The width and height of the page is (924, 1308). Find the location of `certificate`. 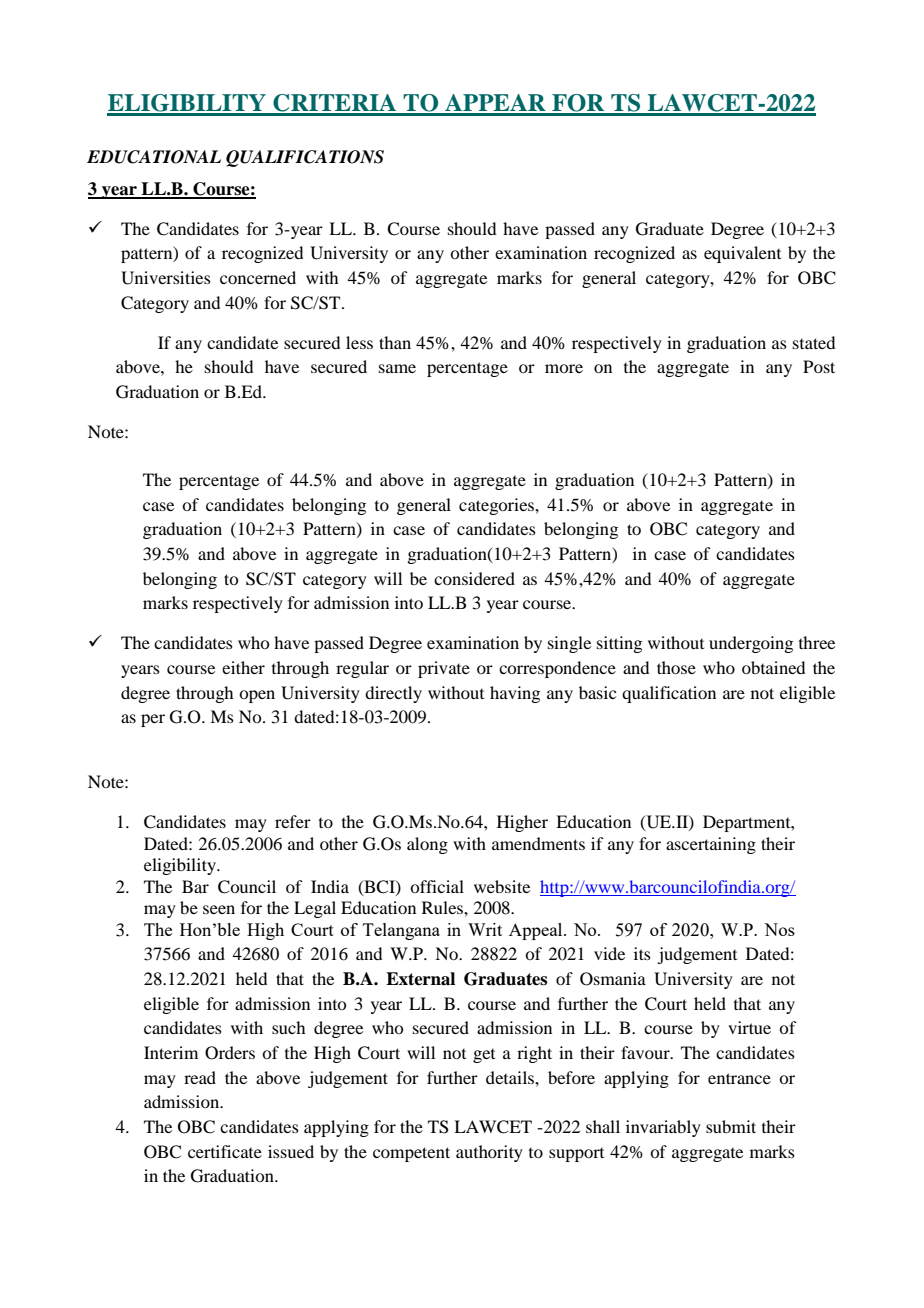

certificate is located at coordinates (225, 1151).
